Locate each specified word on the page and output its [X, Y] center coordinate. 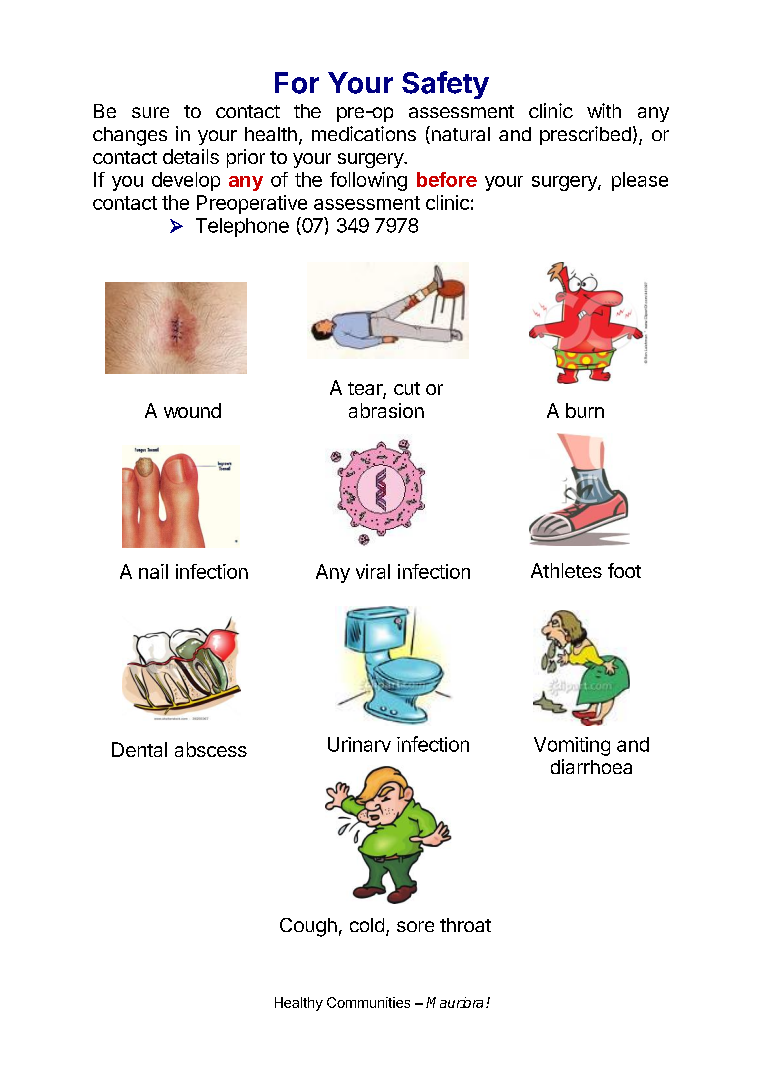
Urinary [359, 744]
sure [150, 112]
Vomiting [572, 746]
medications [364, 133]
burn [585, 410]
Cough [308, 927]
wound [192, 410]
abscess [211, 749]
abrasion [386, 410]
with [604, 110]
